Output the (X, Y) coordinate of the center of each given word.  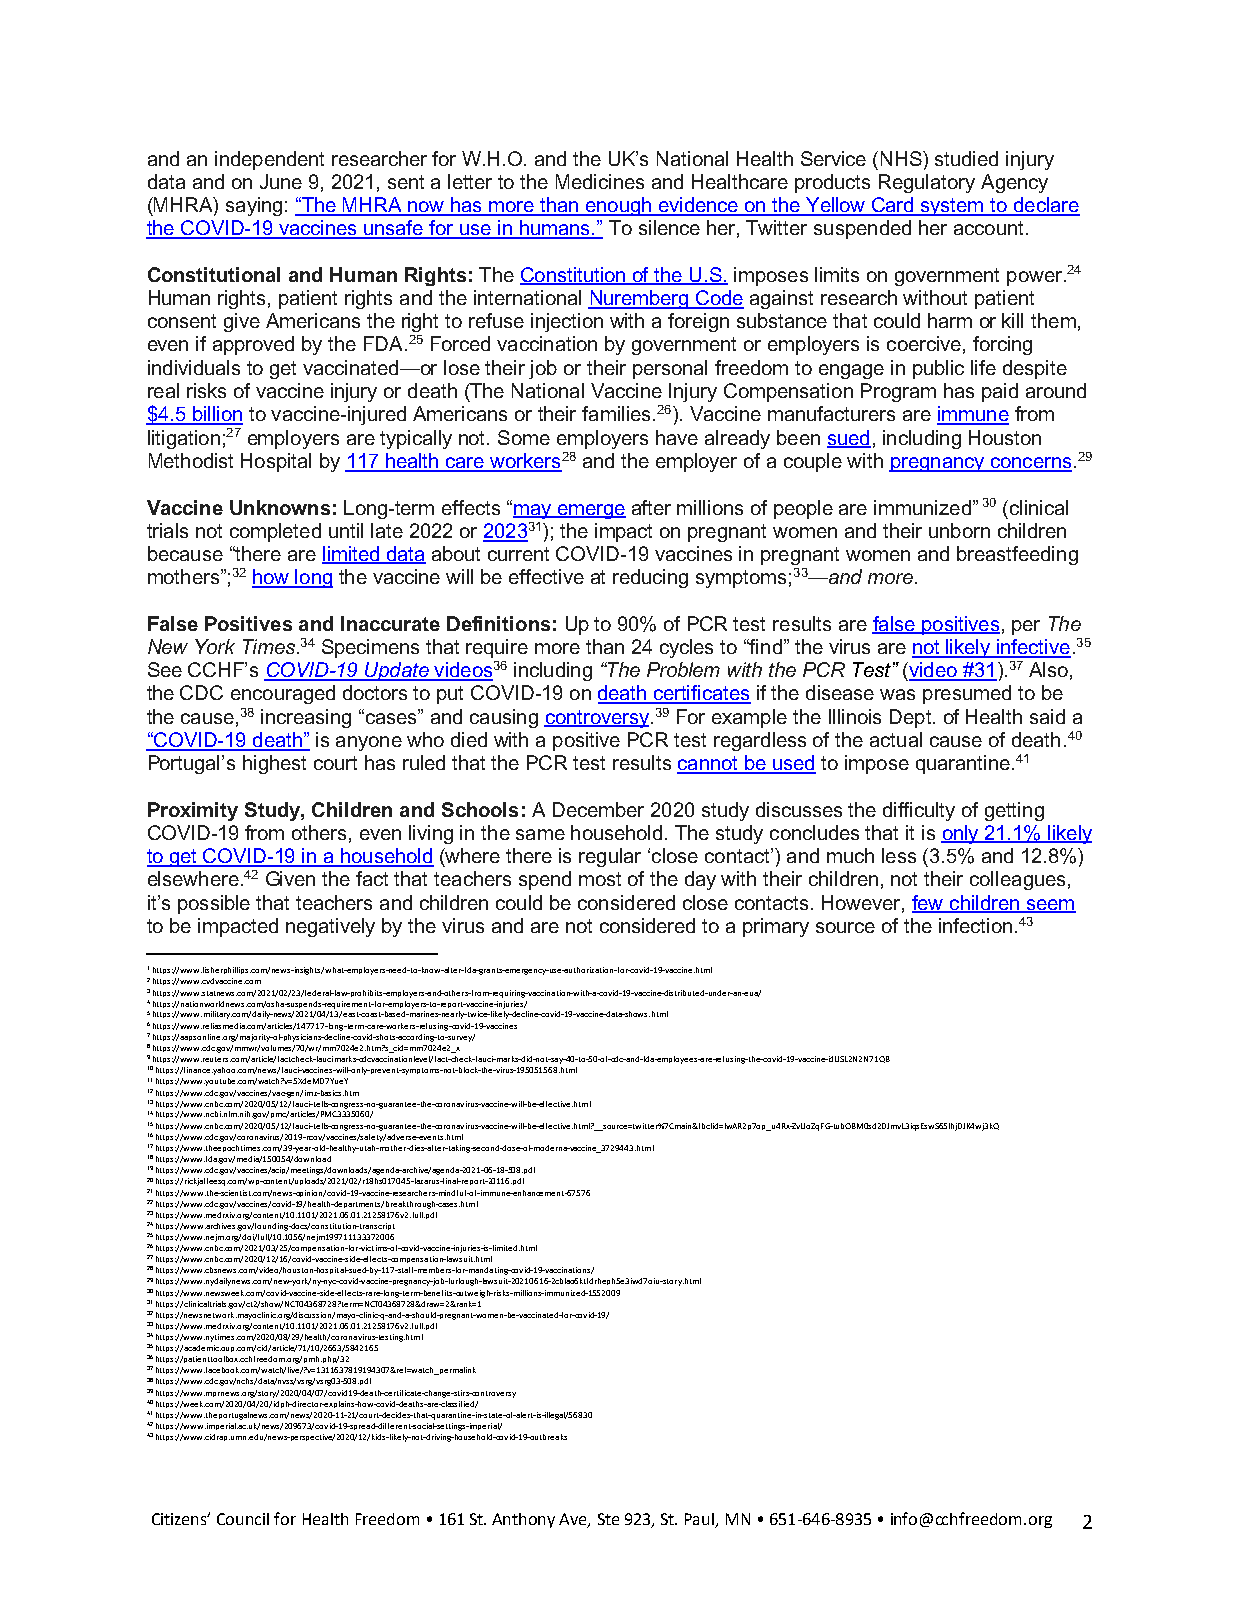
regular (610, 857)
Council (243, 1519)
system (952, 207)
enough (618, 206)
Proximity (193, 811)
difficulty (919, 811)
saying (254, 206)
